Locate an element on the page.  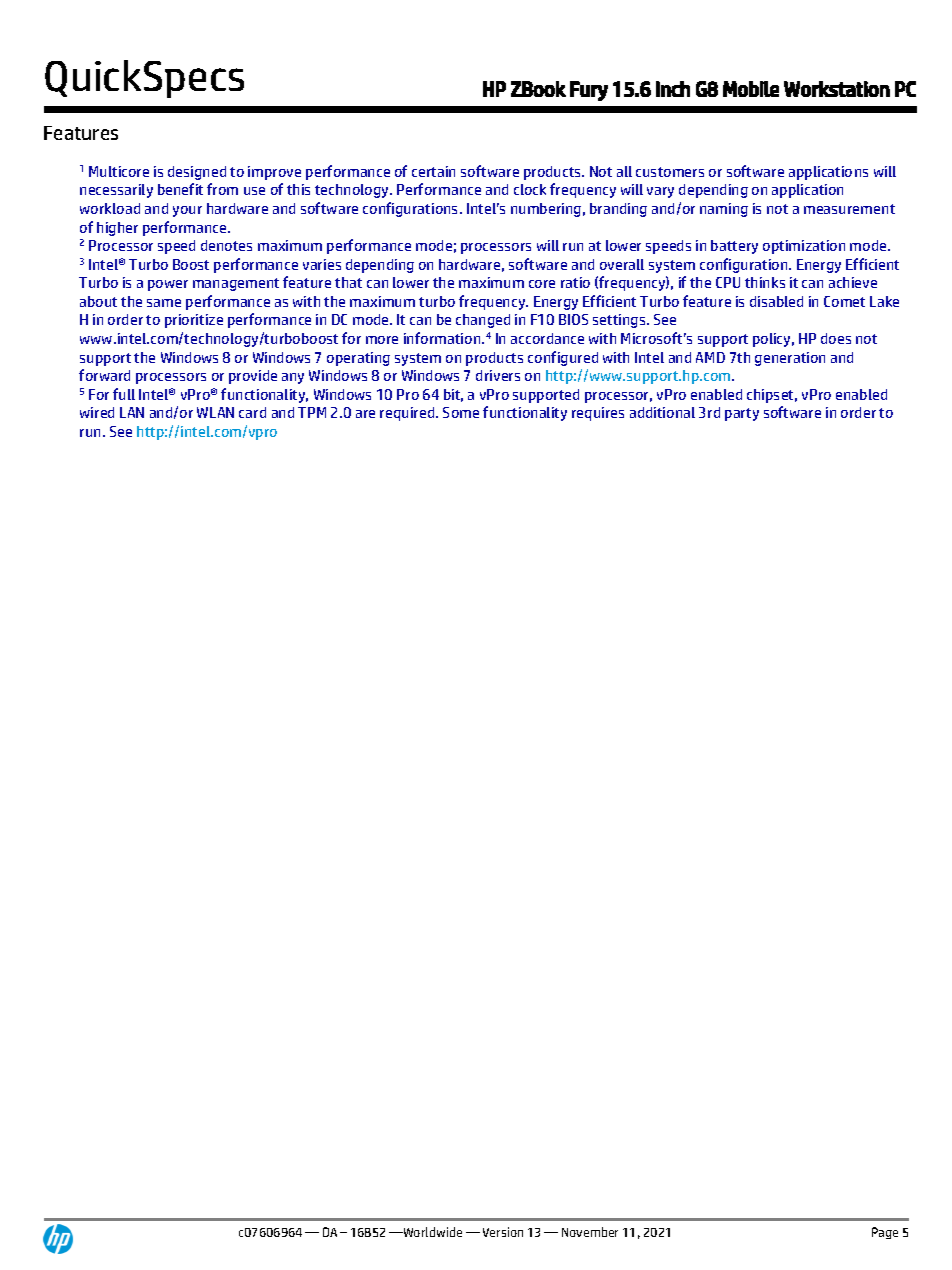
Page is located at coordinates (885, 1233).
